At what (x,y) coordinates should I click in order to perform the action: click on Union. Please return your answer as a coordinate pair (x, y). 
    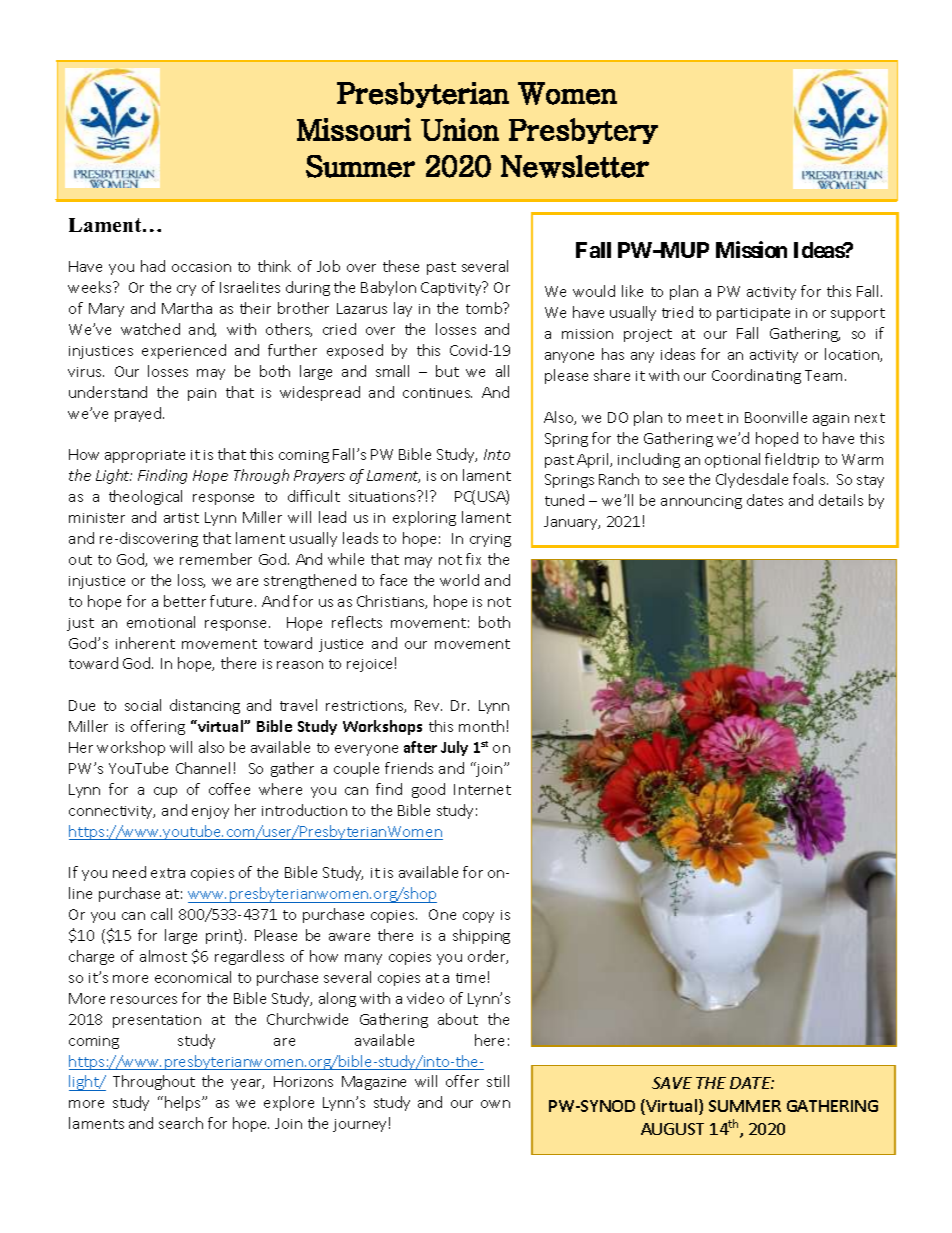
    Looking at the image, I should click on (460, 129).
